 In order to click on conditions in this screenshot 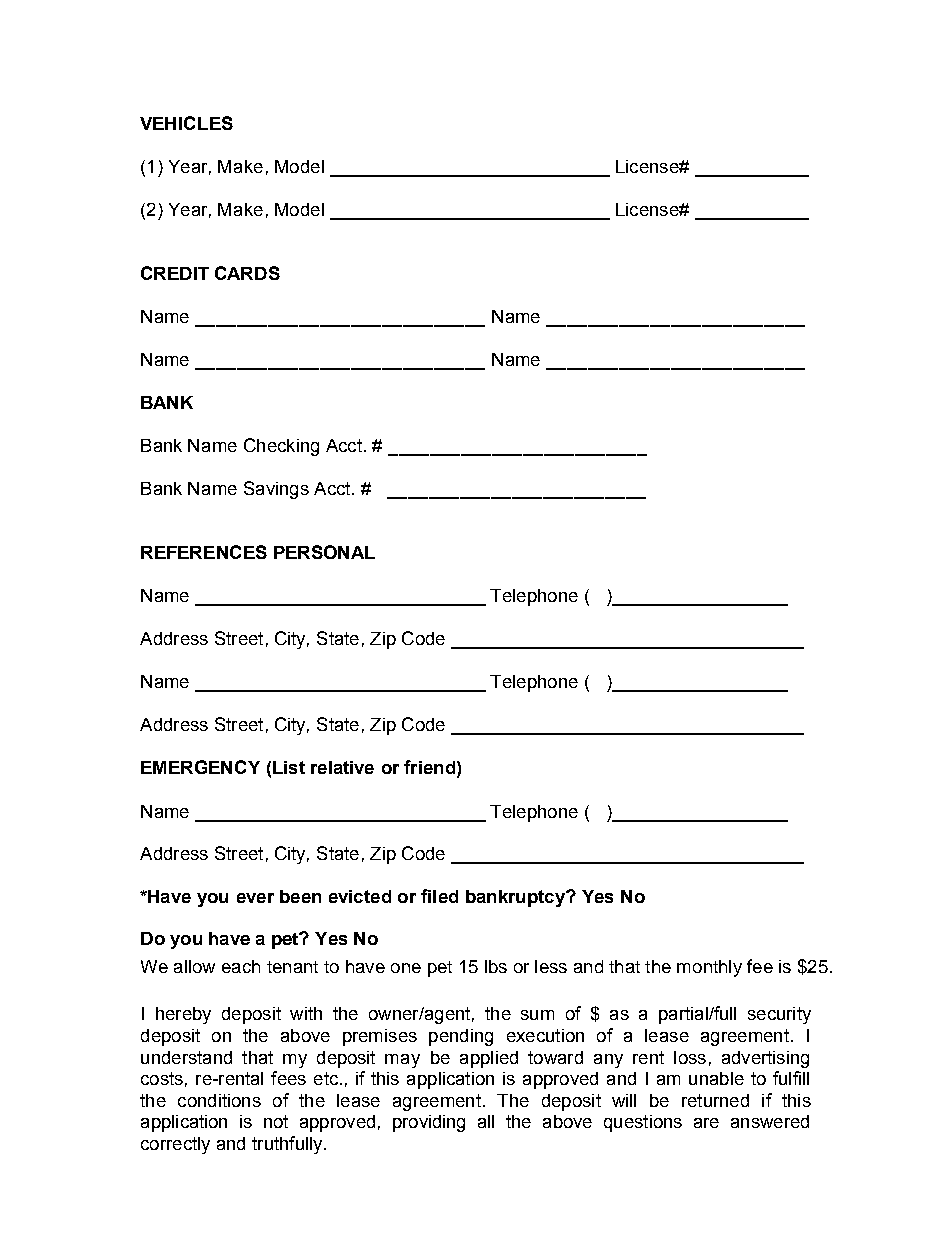, I will do `click(219, 1100)`.
